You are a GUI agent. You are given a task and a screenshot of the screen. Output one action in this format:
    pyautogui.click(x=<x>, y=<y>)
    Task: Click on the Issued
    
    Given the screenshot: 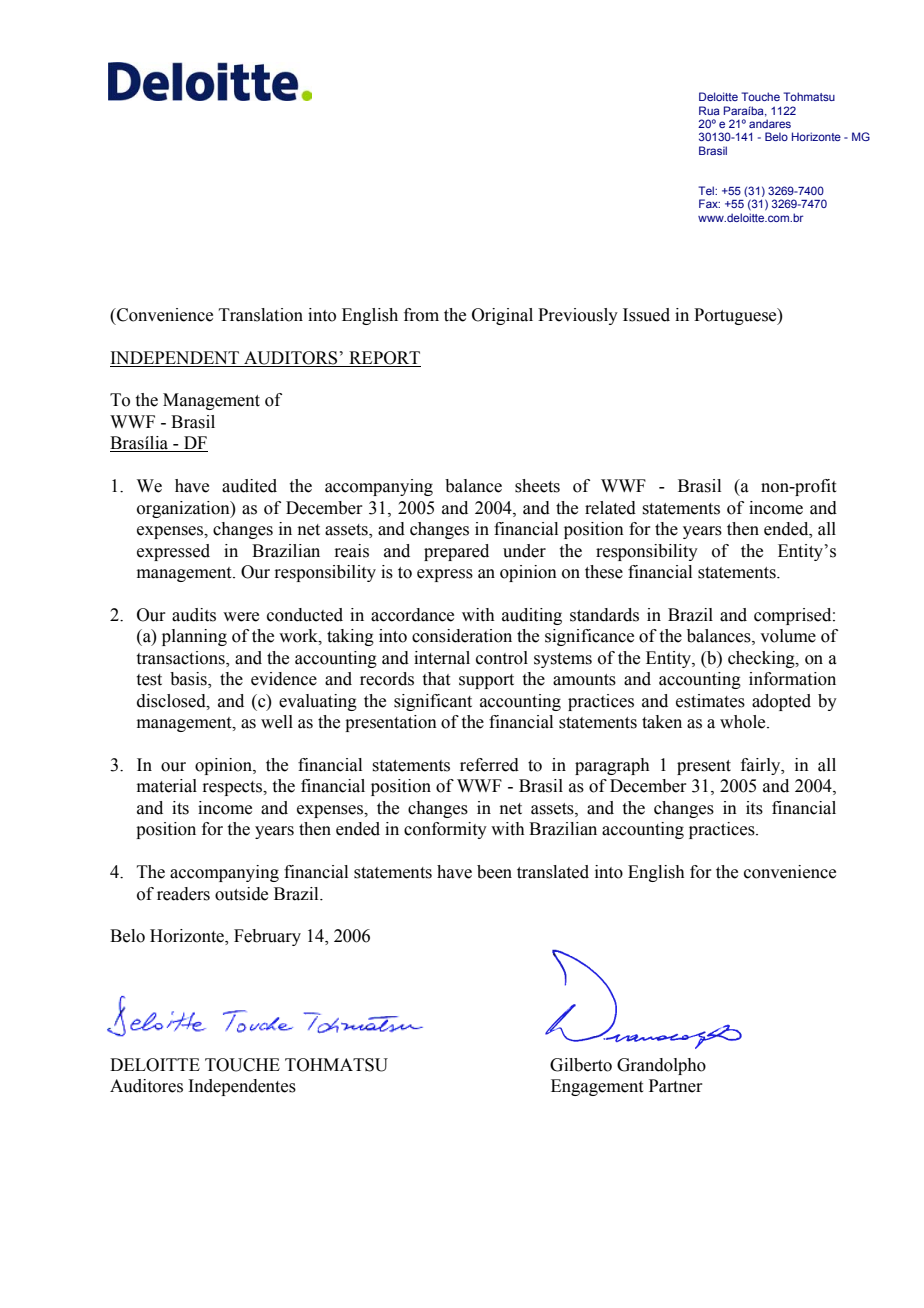 What is the action you would take?
    pyautogui.click(x=646, y=315)
